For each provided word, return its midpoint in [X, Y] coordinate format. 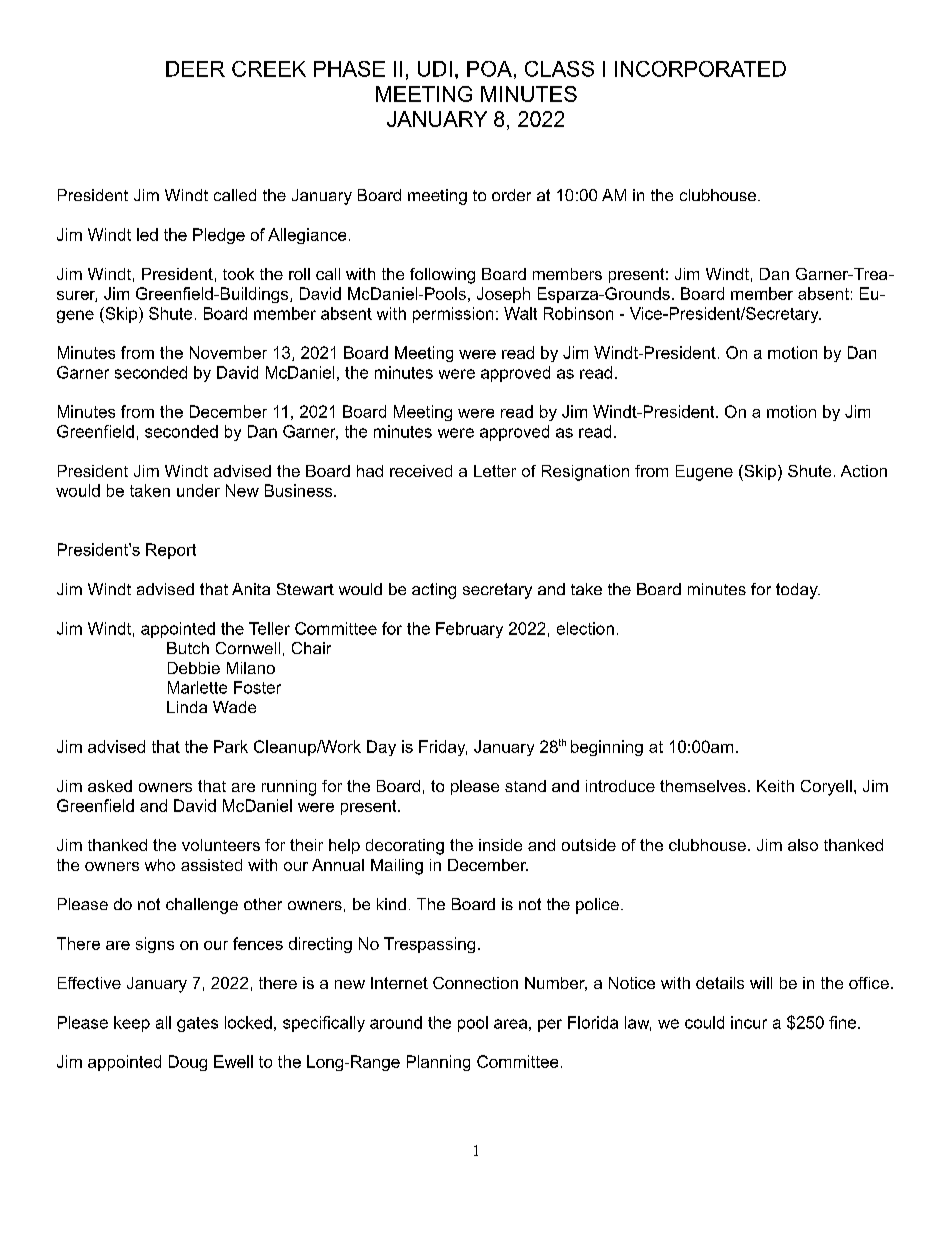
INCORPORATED [700, 69]
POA [489, 69]
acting [434, 591]
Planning [438, 1063]
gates [197, 1024]
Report [171, 551]
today [798, 591]
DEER [195, 69]
